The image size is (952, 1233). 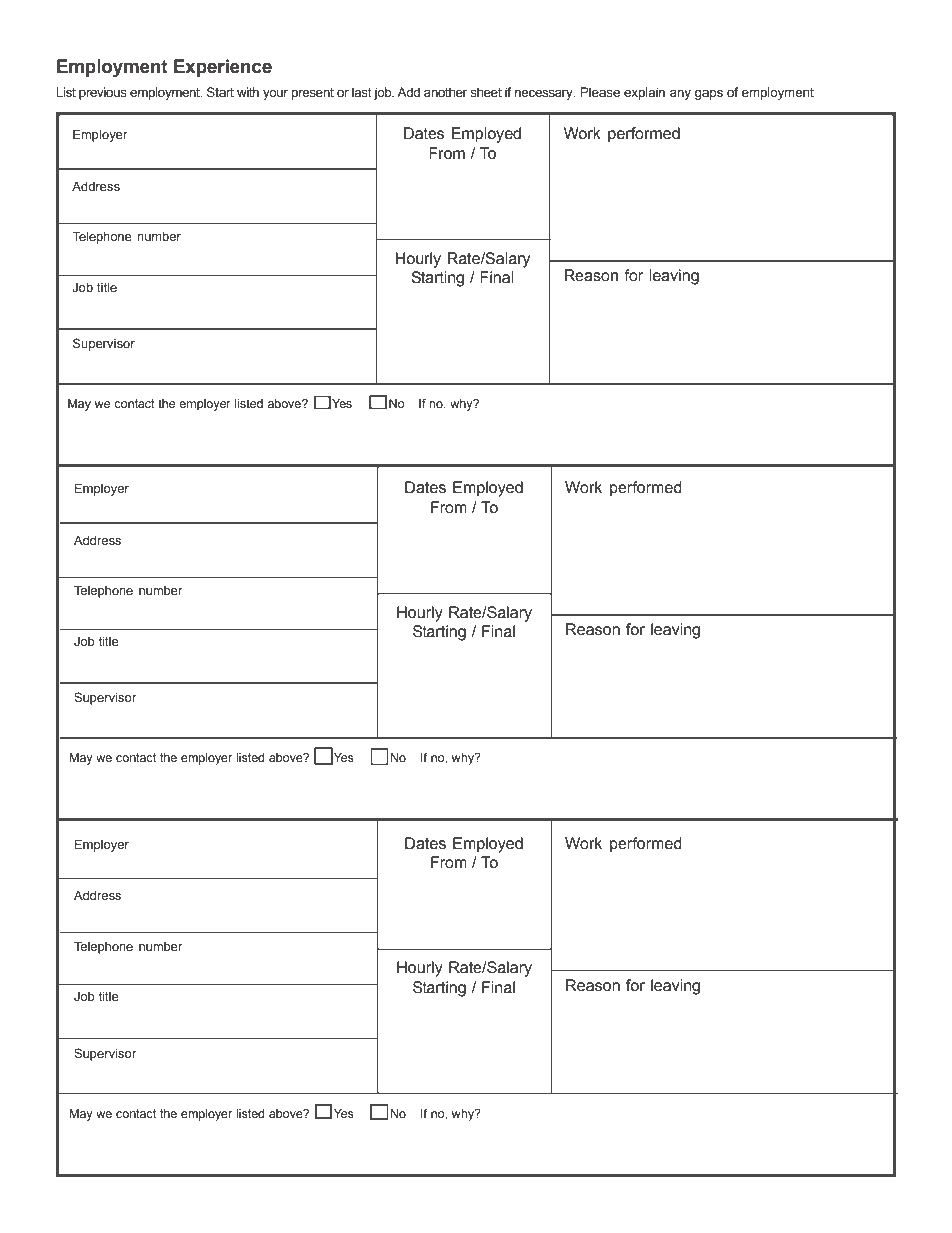 I want to click on another, so click(x=445, y=92).
